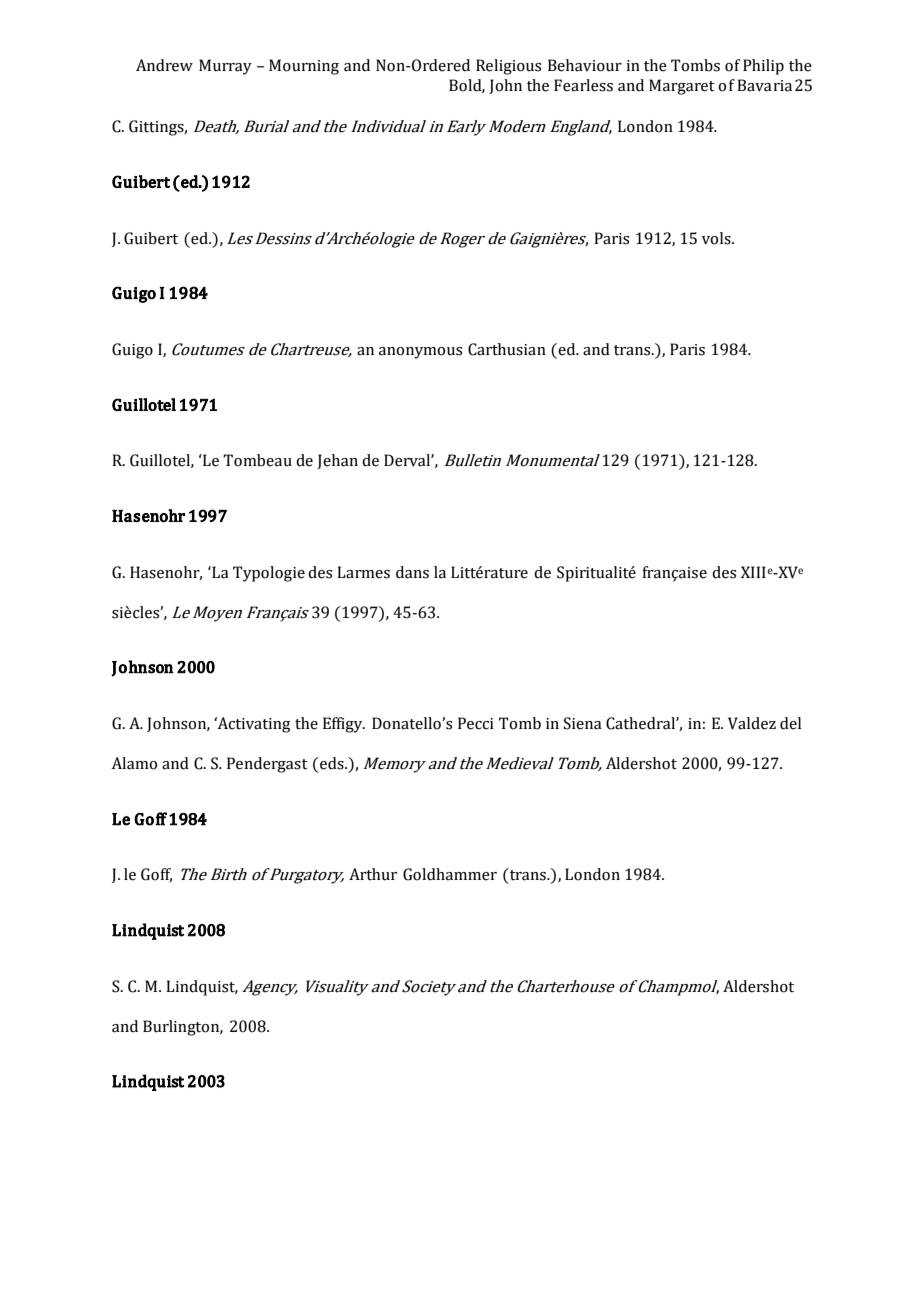 Image resolution: width=924 pixels, height=1308 pixels. I want to click on Margaret, so click(682, 87).
